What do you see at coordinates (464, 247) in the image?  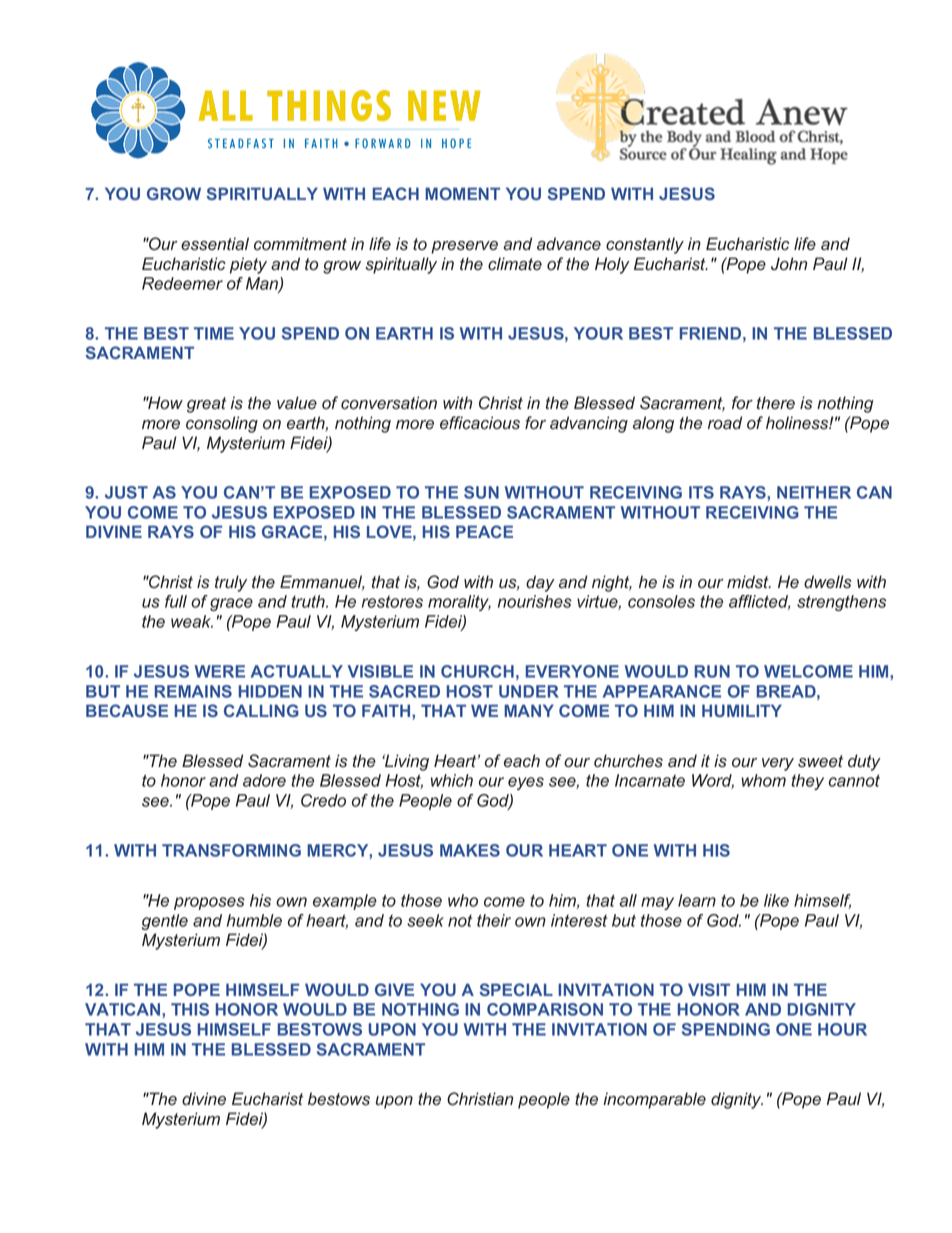 I see `preserve` at bounding box center [464, 247].
